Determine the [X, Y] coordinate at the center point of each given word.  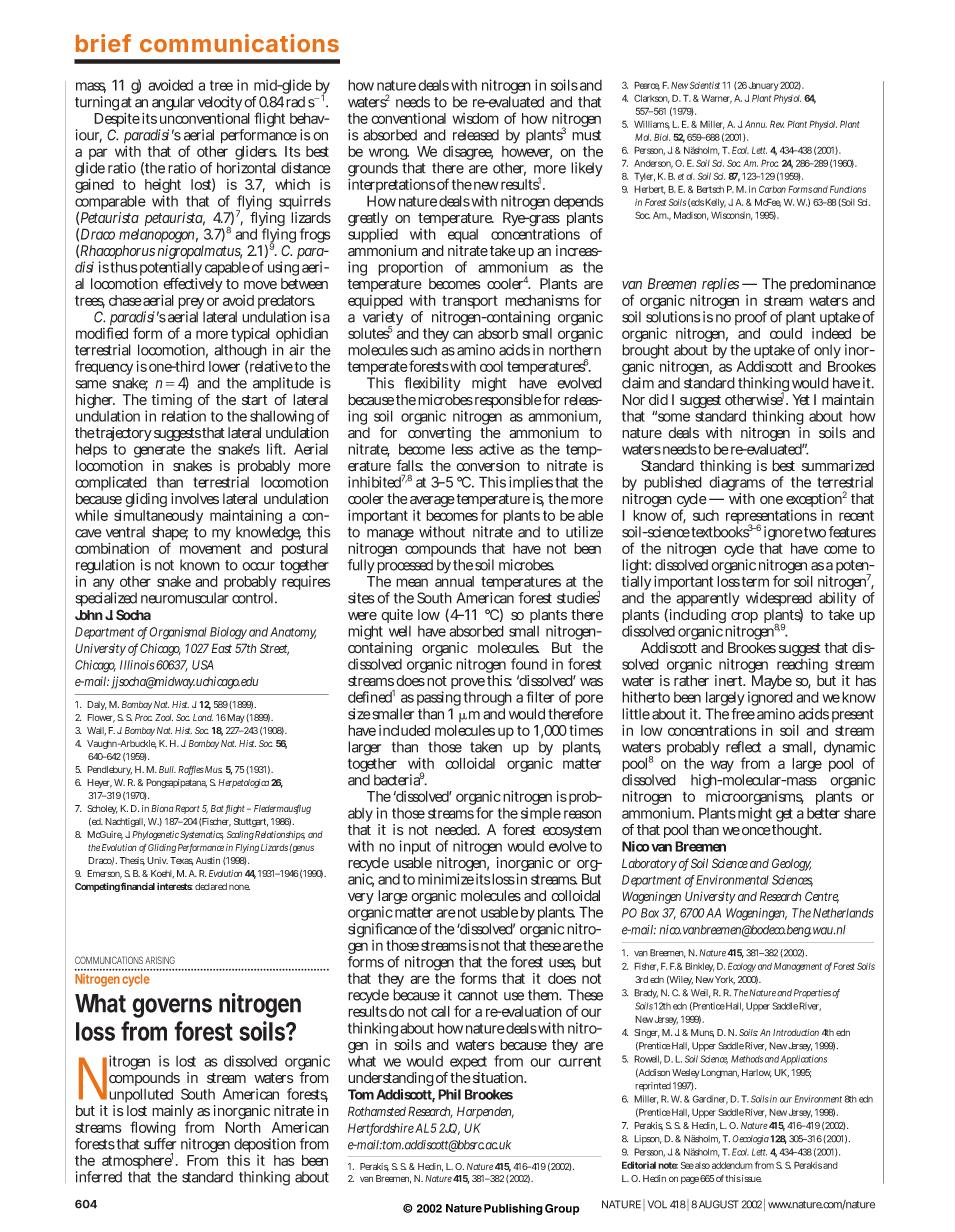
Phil [449, 1094]
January [764, 86]
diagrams [737, 484]
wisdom [475, 118]
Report [187, 809]
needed [457, 830]
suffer [160, 1144]
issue [752, 1178]
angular [173, 103]
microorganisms [755, 799]
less [462, 448]
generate [159, 452]
